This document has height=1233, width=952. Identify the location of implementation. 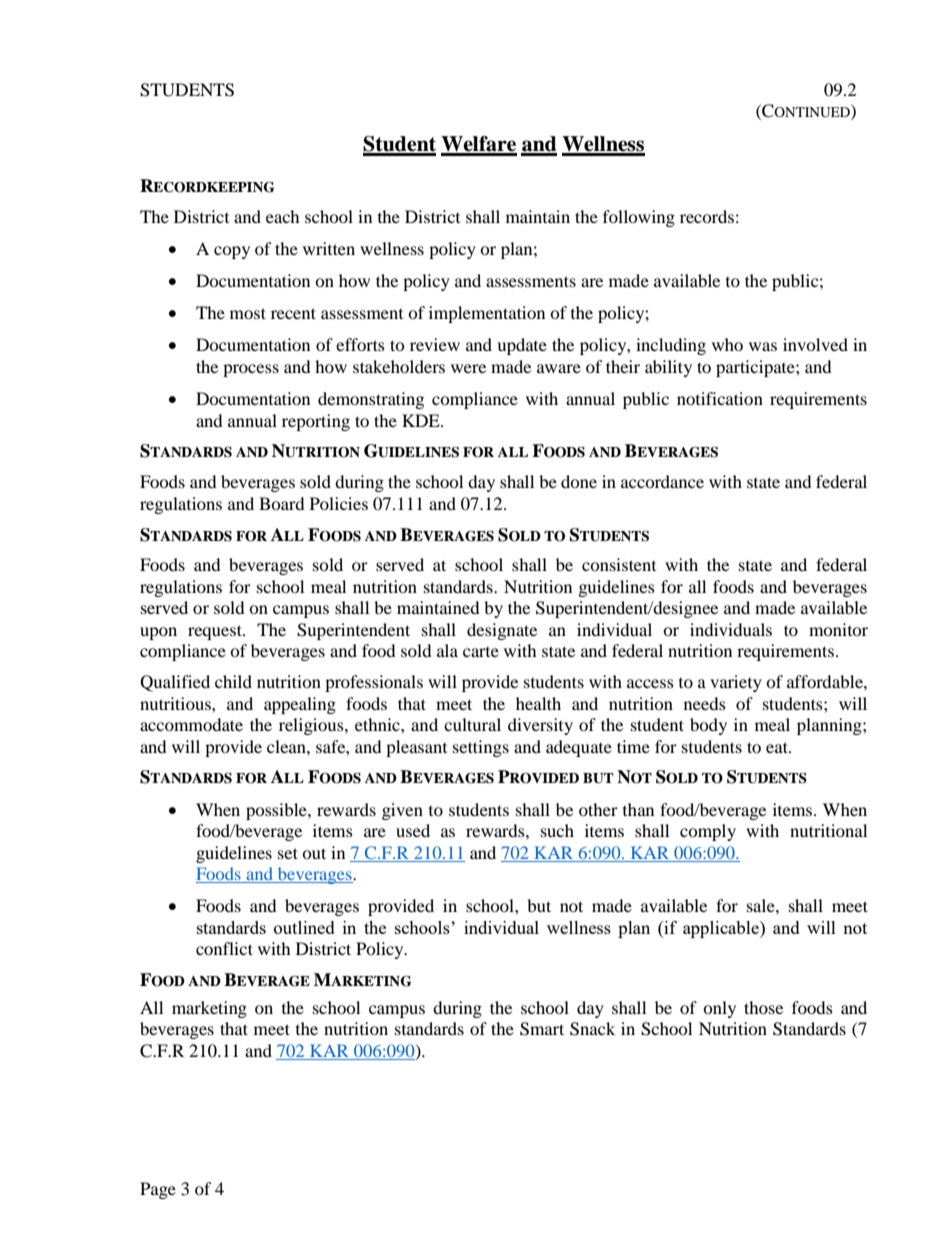
(487, 314).
